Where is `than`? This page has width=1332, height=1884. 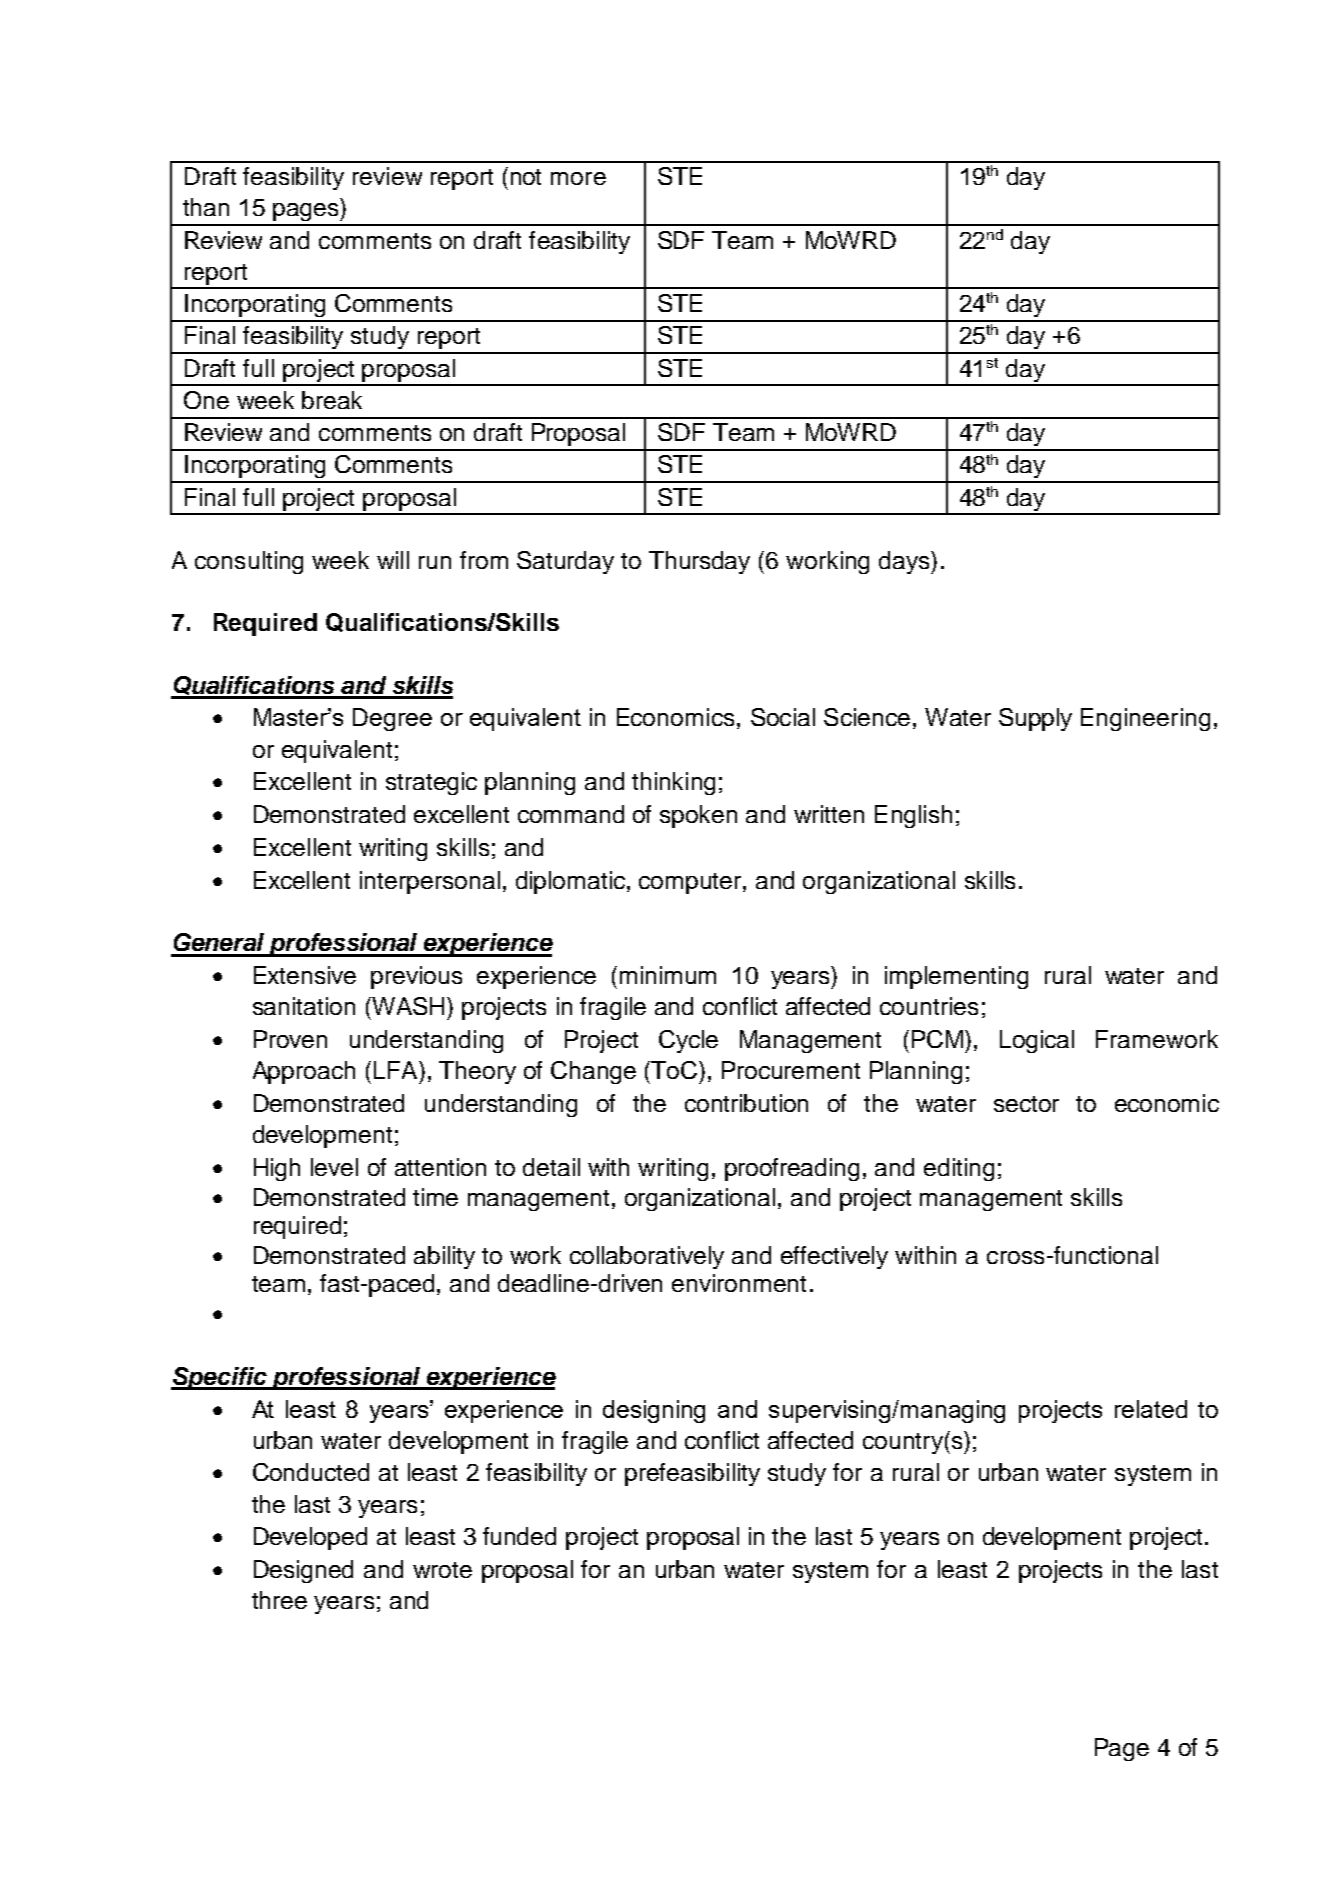
than is located at coordinates (206, 207).
